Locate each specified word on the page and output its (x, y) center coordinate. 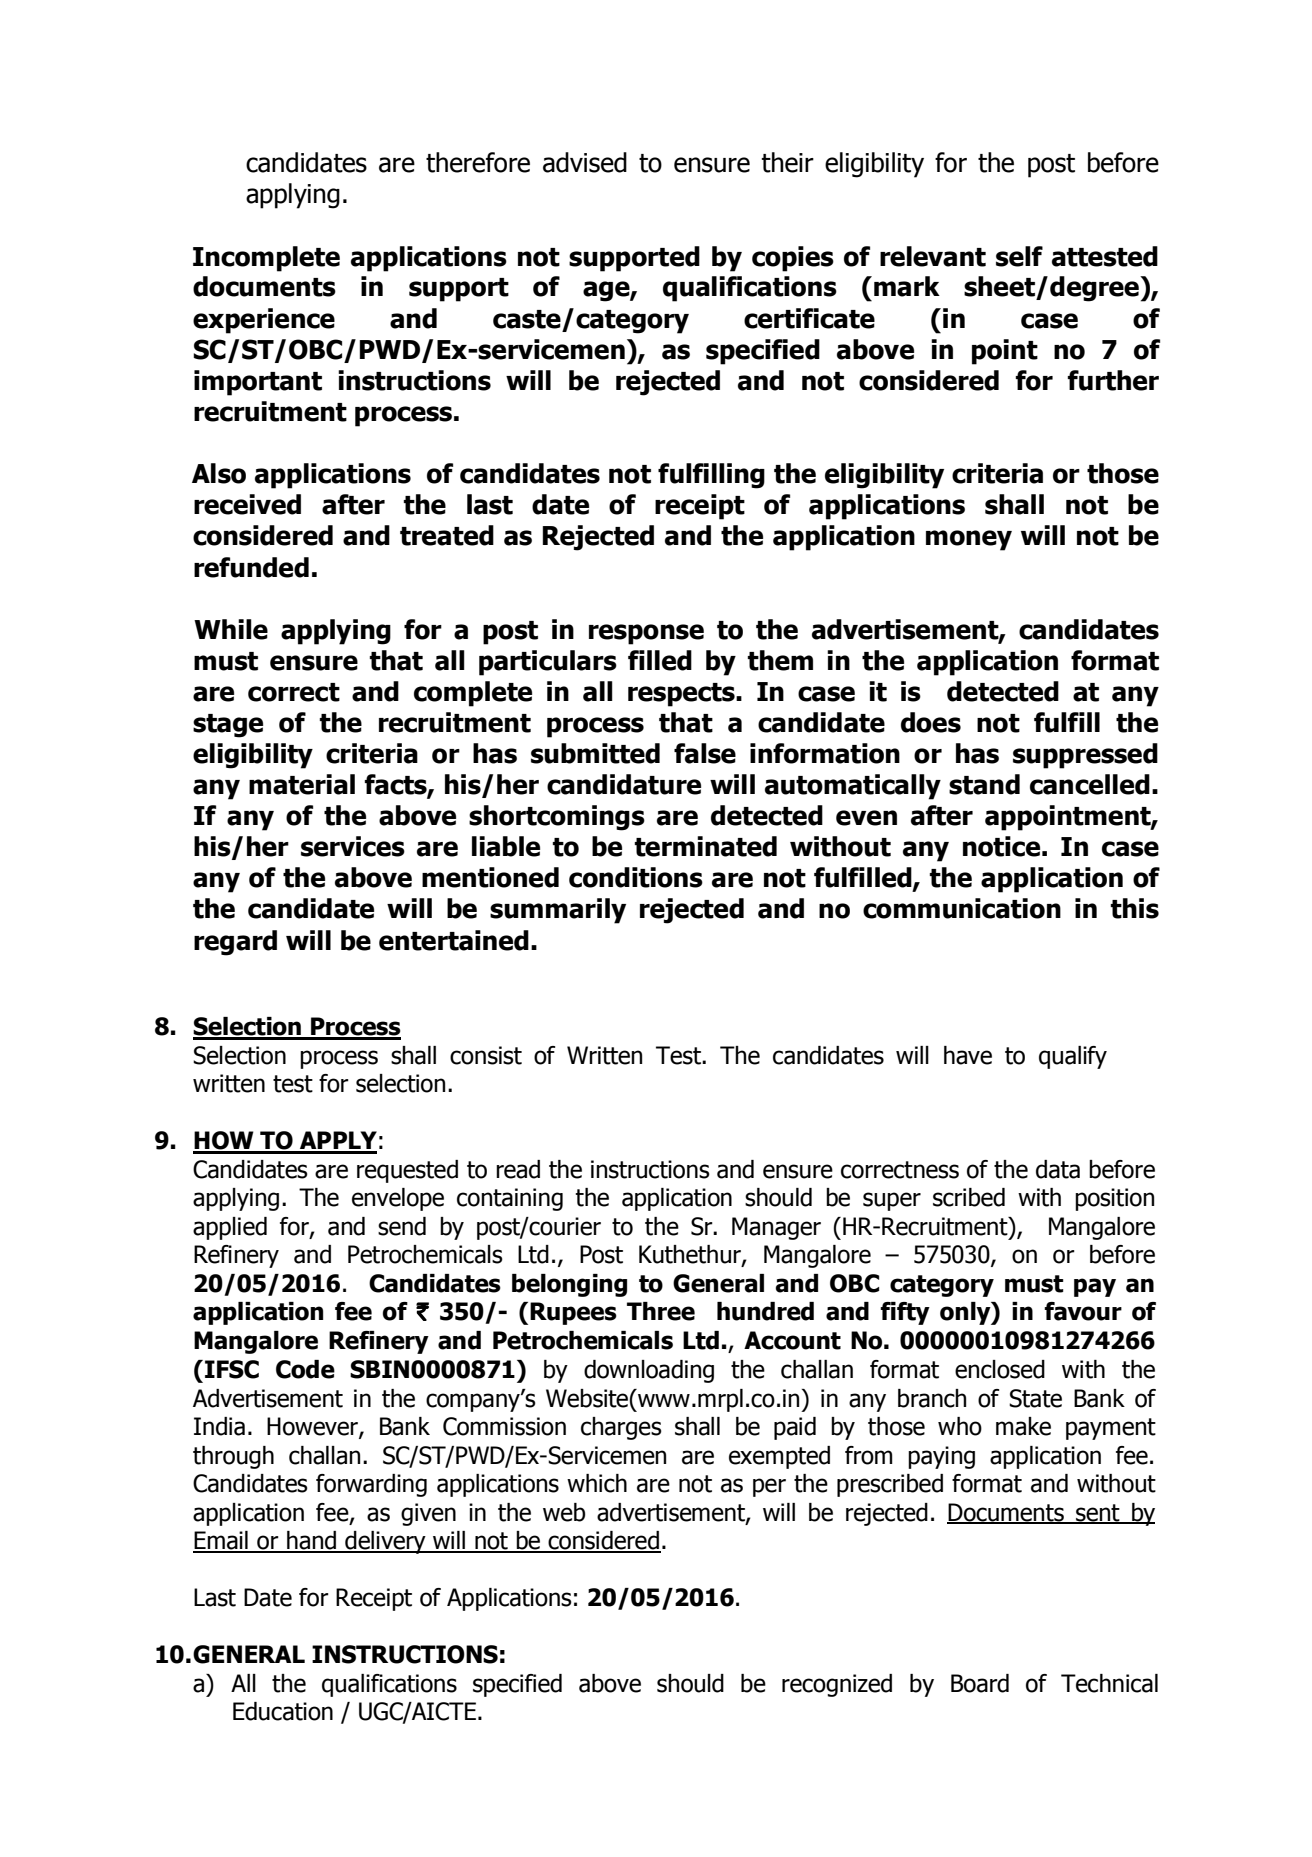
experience (264, 321)
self (1019, 256)
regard (235, 943)
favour (1083, 1311)
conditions (636, 877)
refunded (251, 567)
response (646, 634)
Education (283, 1711)
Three (661, 1311)
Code (305, 1369)
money (969, 540)
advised (585, 162)
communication (962, 908)
